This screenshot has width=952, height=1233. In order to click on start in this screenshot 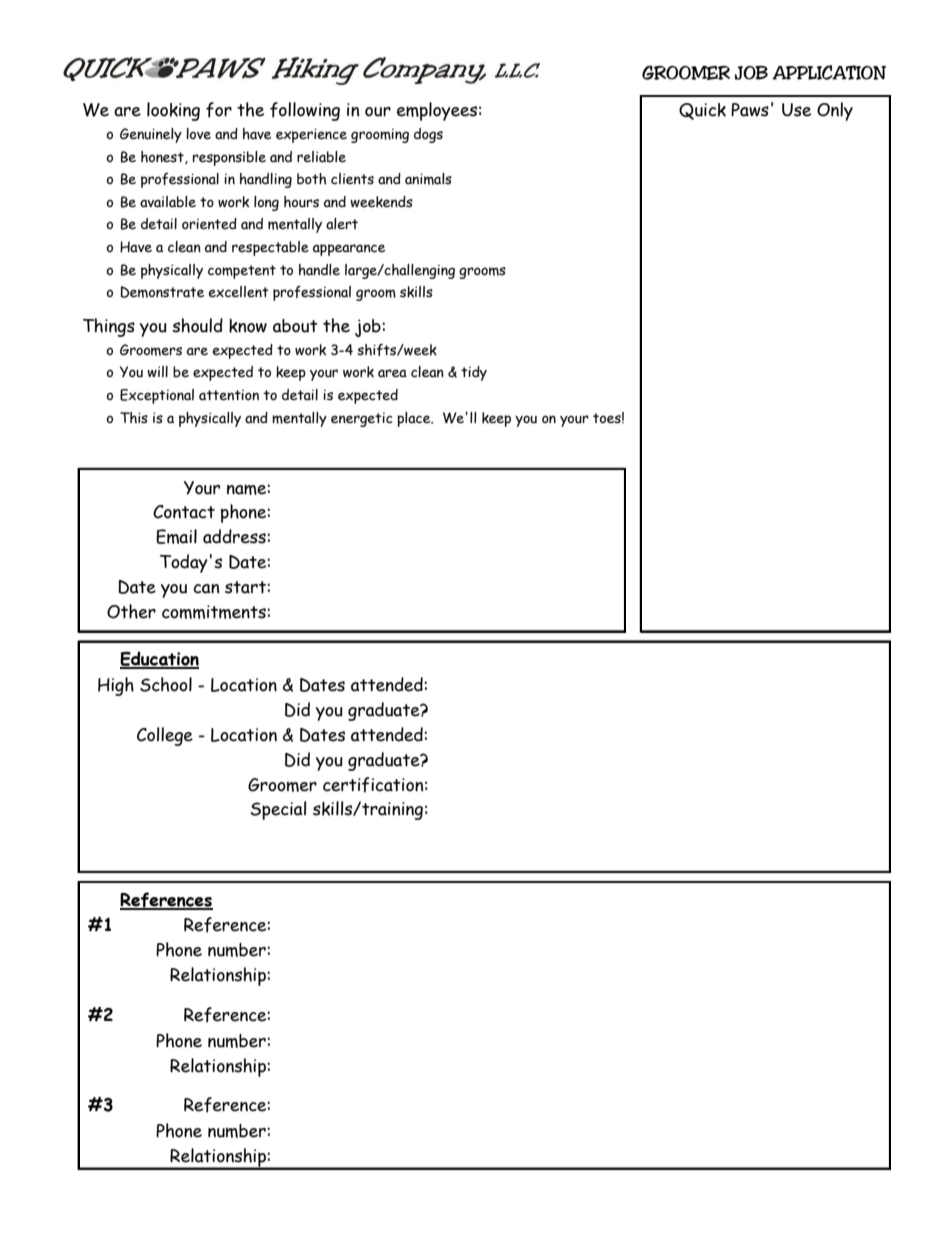, I will do `click(246, 587)`.
